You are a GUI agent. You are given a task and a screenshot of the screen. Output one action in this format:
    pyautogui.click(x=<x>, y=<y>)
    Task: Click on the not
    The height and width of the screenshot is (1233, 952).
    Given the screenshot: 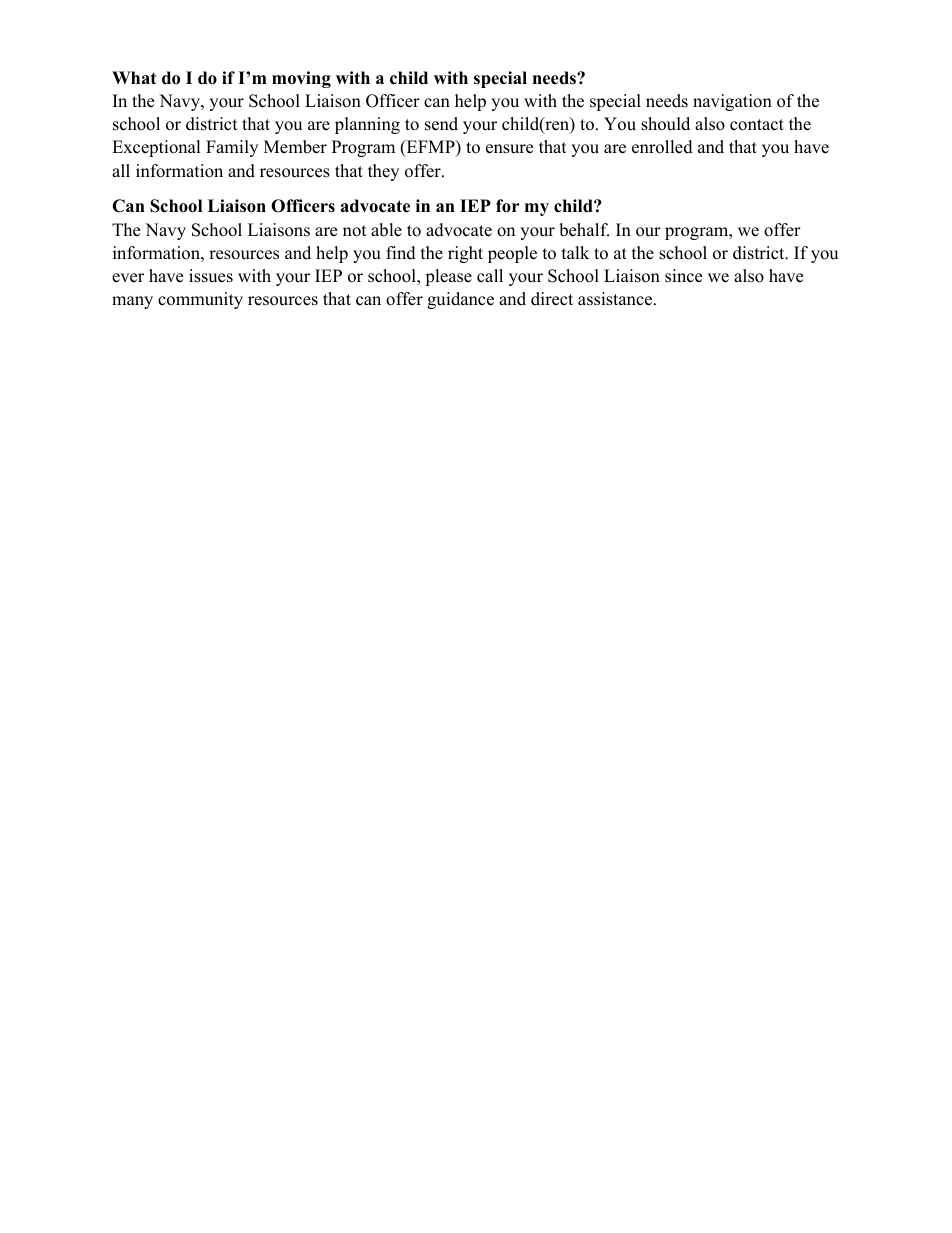 What is the action you would take?
    pyautogui.click(x=355, y=231)
